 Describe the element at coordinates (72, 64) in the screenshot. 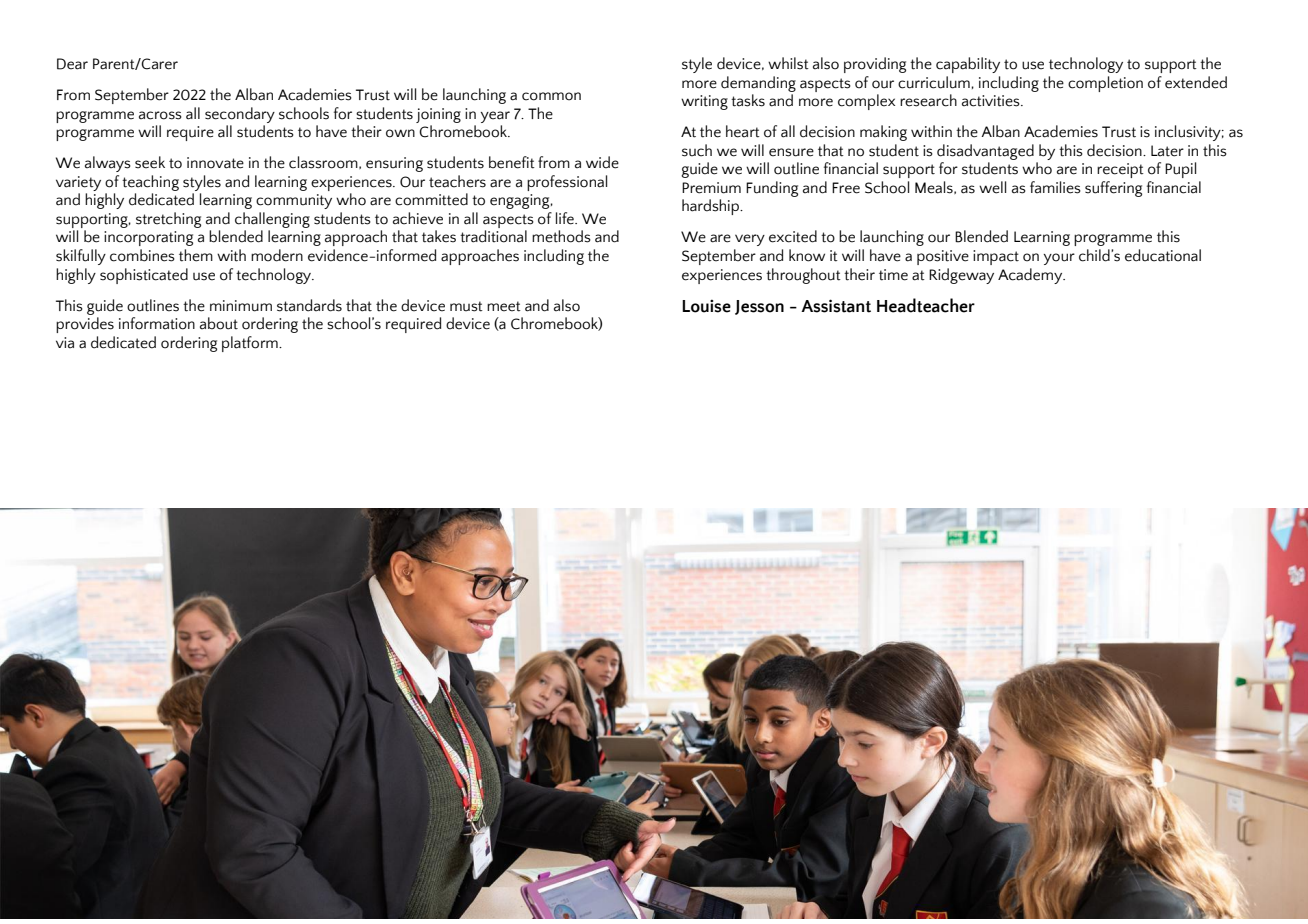

I see `Dear` at that location.
